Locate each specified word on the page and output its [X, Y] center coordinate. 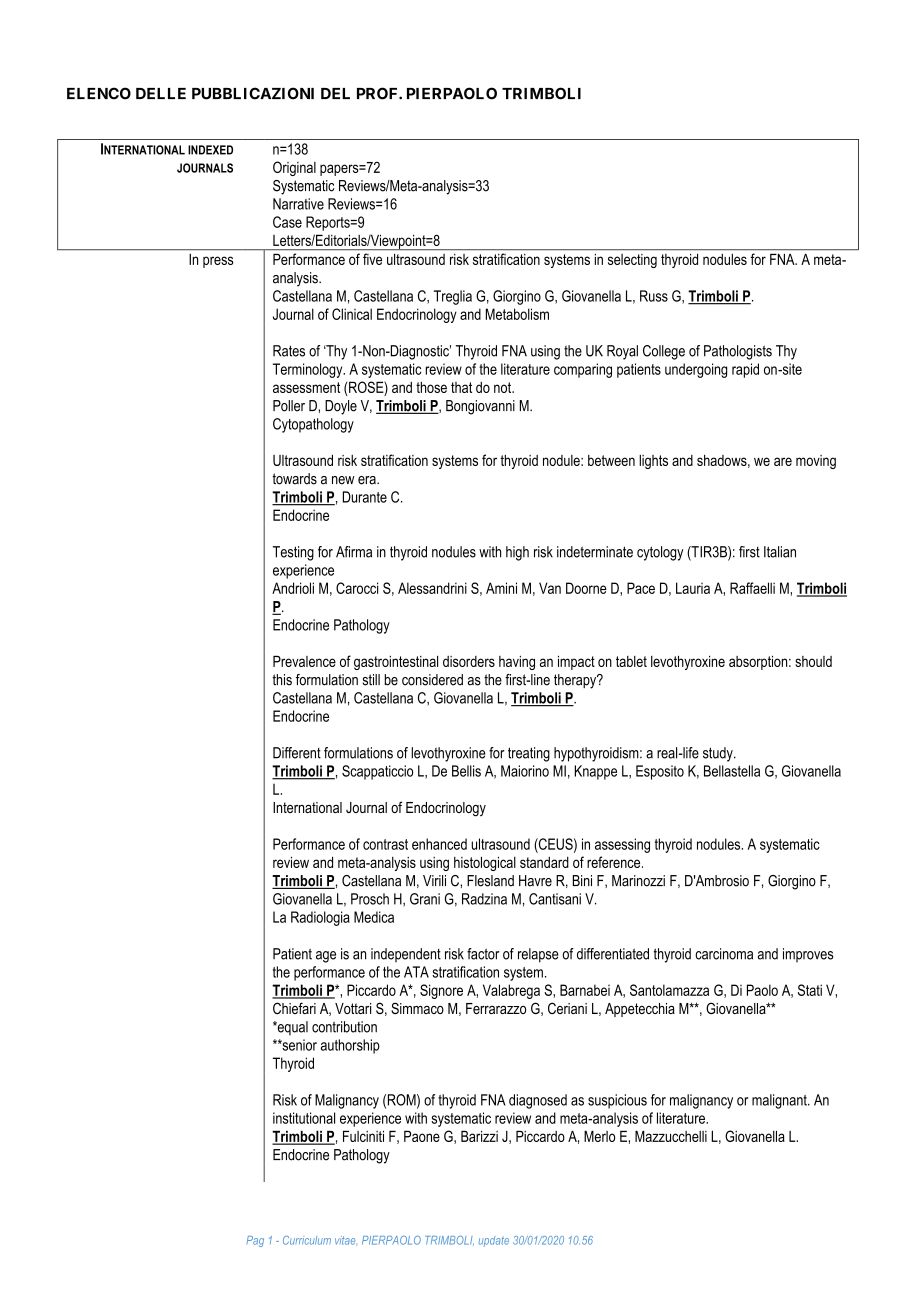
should [813, 661]
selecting [632, 261]
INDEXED [210, 150]
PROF [378, 93]
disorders [469, 661]
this [282, 680]
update [494, 1241]
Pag [255, 1241]
